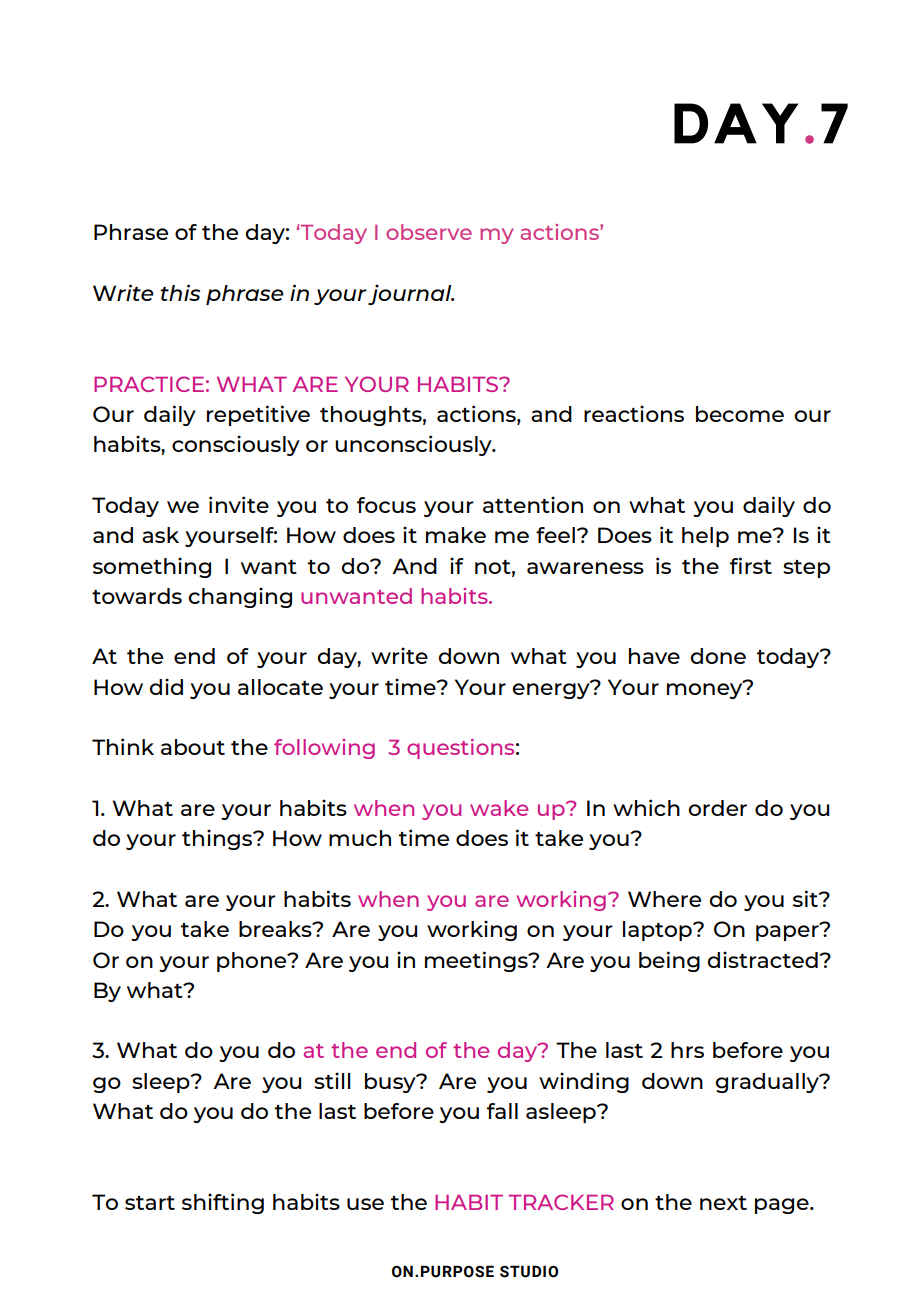  Describe the element at coordinates (223, 1203) in the screenshot. I see `shifting` at that location.
